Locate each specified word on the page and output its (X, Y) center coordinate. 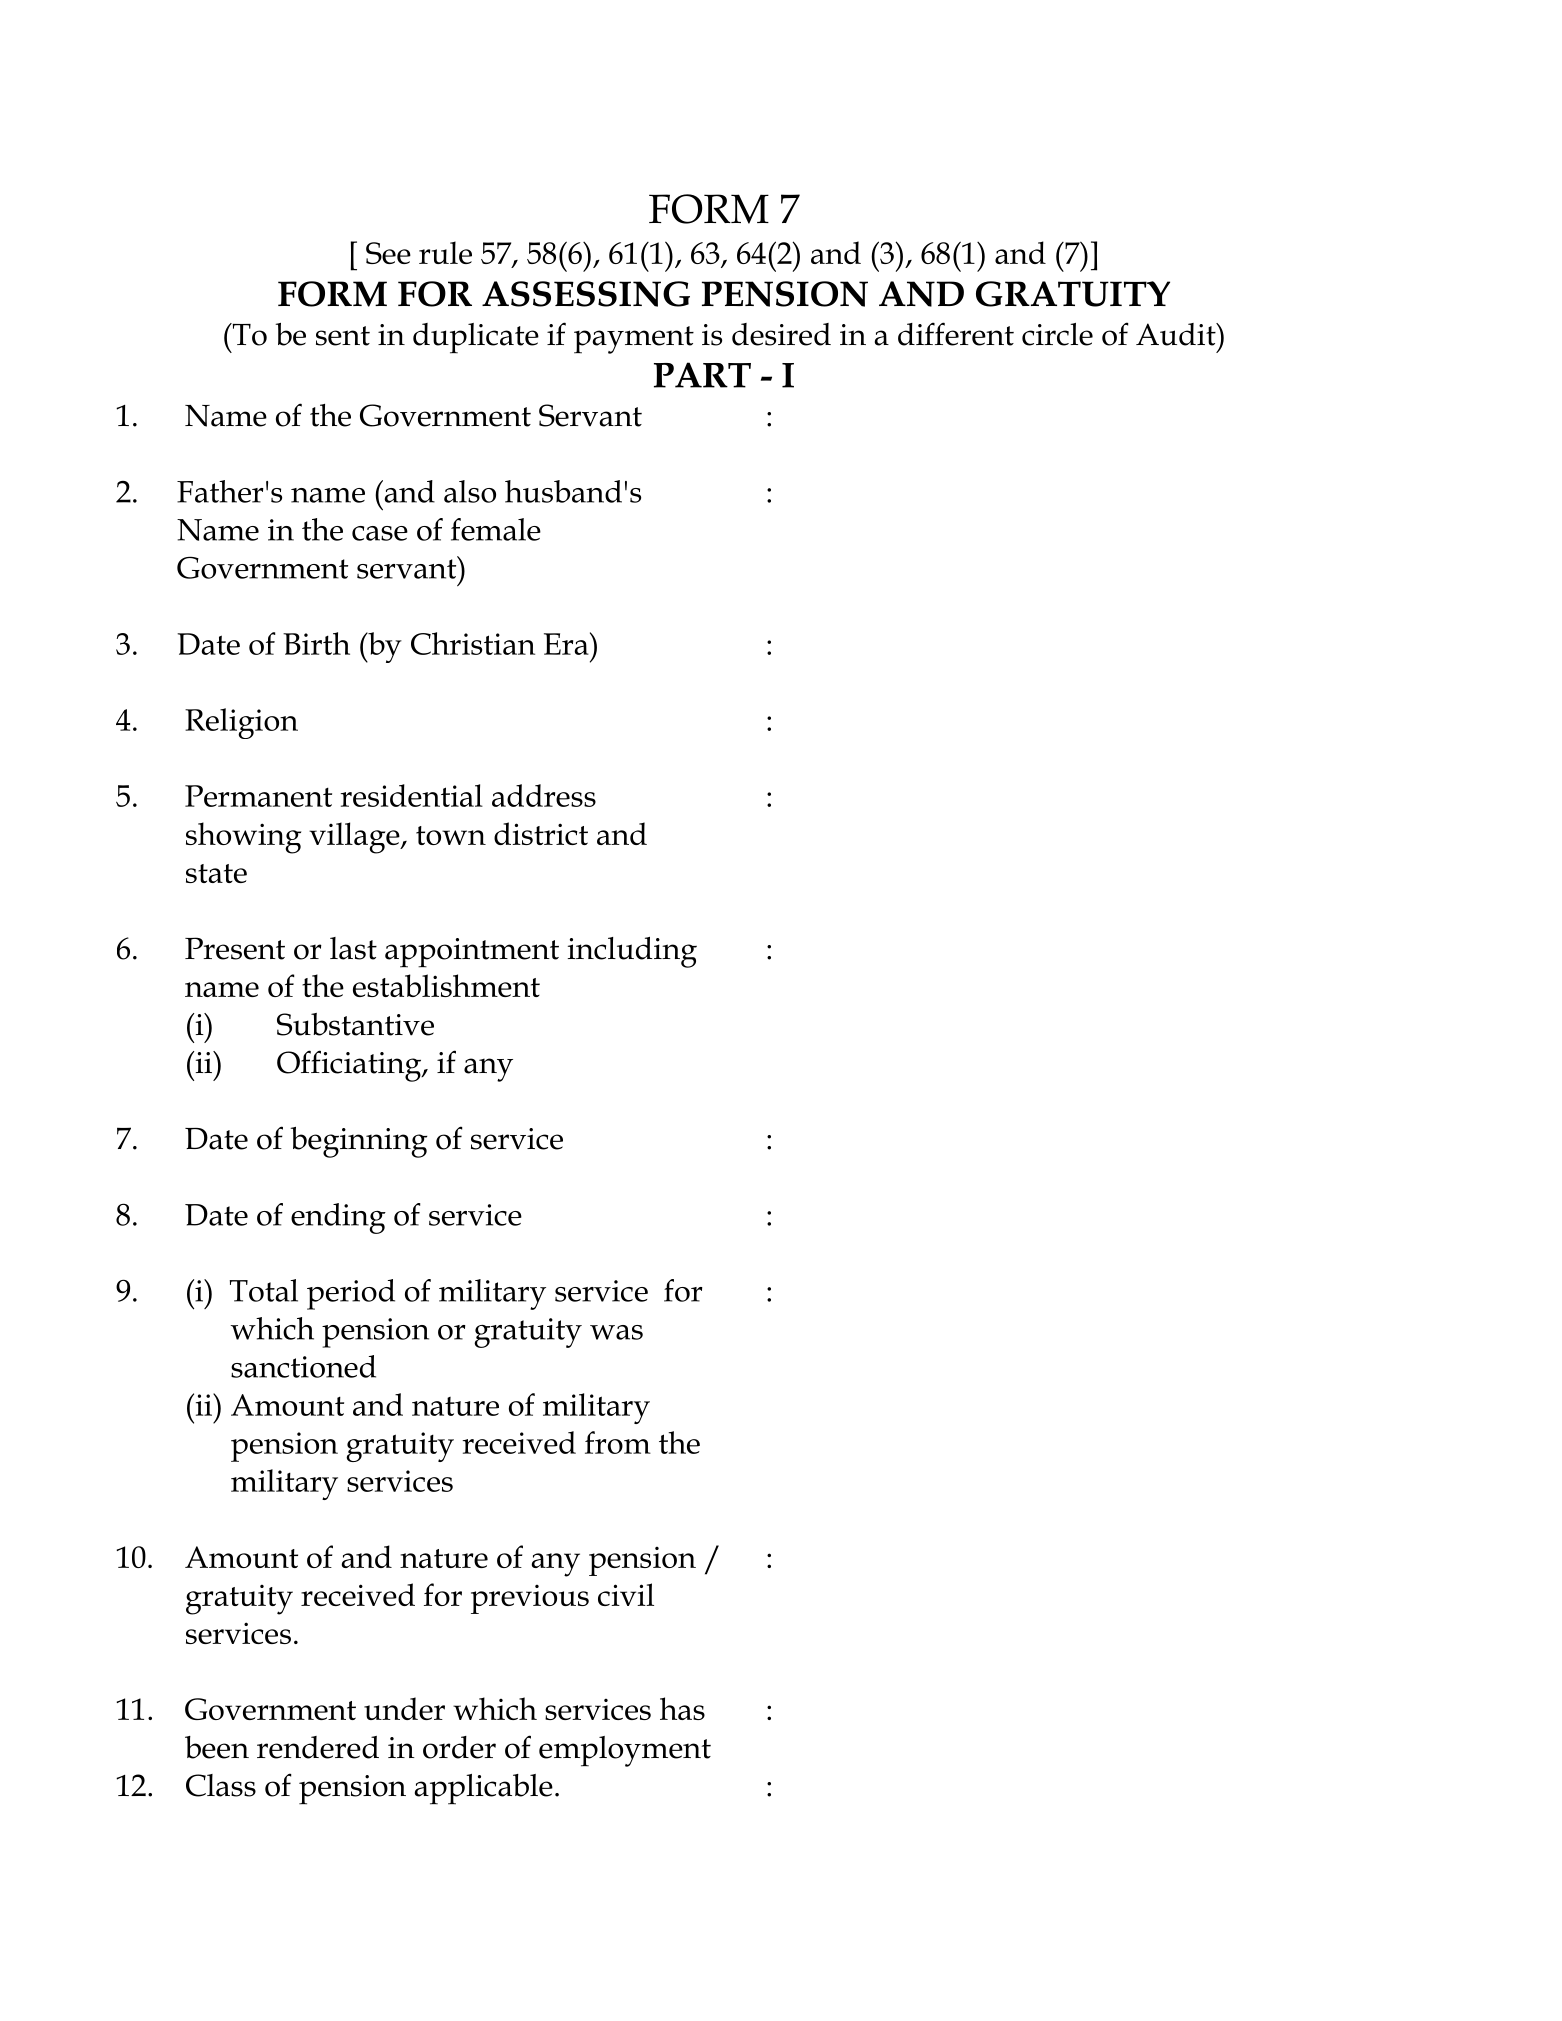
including (632, 952)
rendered (318, 1747)
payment (634, 340)
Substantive (355, 1024)
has (682, 1708)
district (541, 833)
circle (1057, 334)
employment (625, 1751)
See (388, 253)
